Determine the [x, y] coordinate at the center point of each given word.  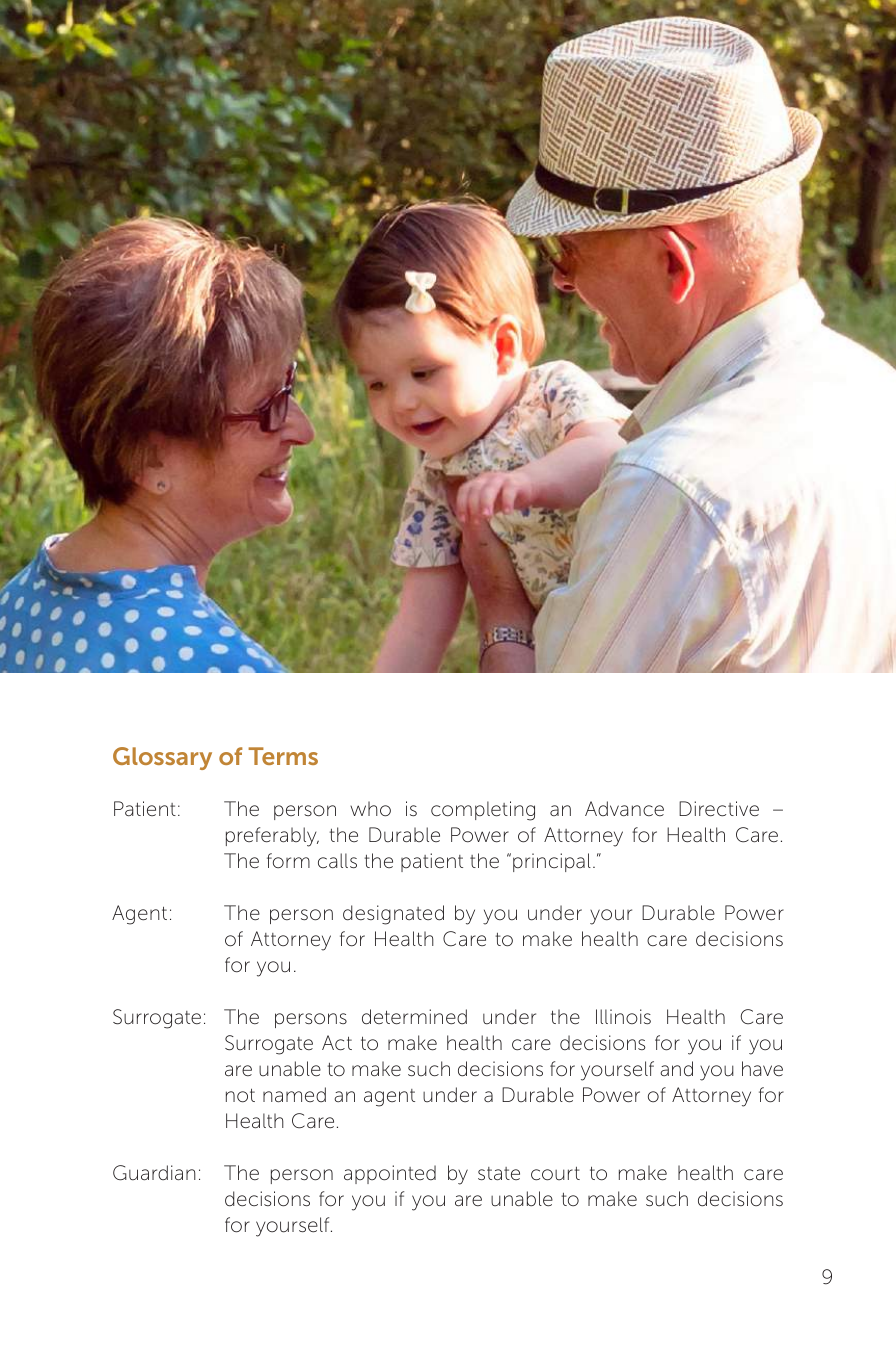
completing [483, 811]
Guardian [154, 1173]
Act [337, 1043]
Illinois [623, 1016]
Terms [283, 756]
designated [393, 915]
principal [552, 862]
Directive [719, 809]
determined [414, 1017]
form [288, 860]
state [499, 1173]
